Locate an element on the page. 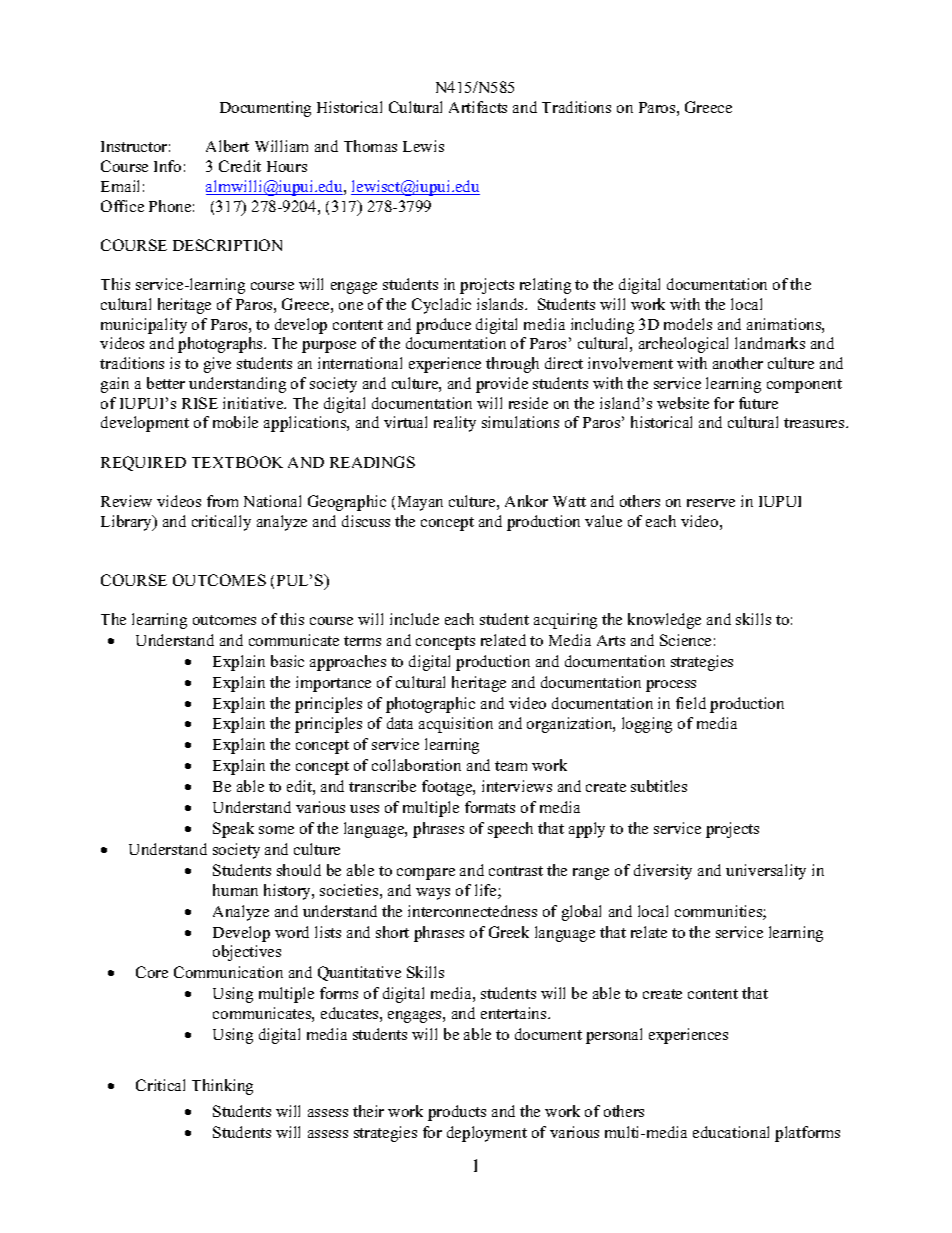  human is located at coordinates (235, 890).
